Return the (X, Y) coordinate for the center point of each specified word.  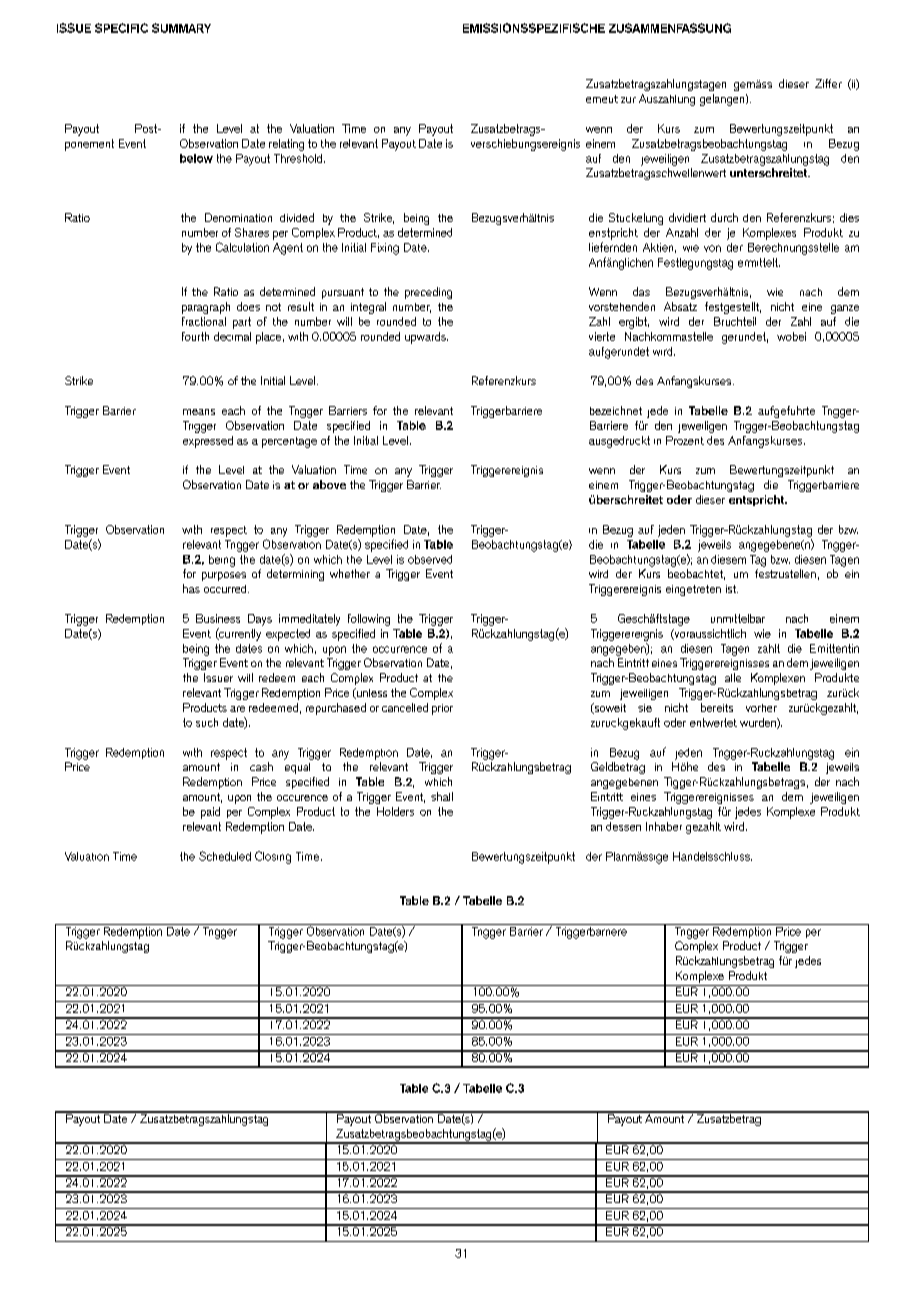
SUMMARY (181, 28)
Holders (395, 811)
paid (210, 813)
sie (645, 708)
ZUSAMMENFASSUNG (670, 28)
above (329, 484)
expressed (208, 442)
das (641, 291)
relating (286, 145)
